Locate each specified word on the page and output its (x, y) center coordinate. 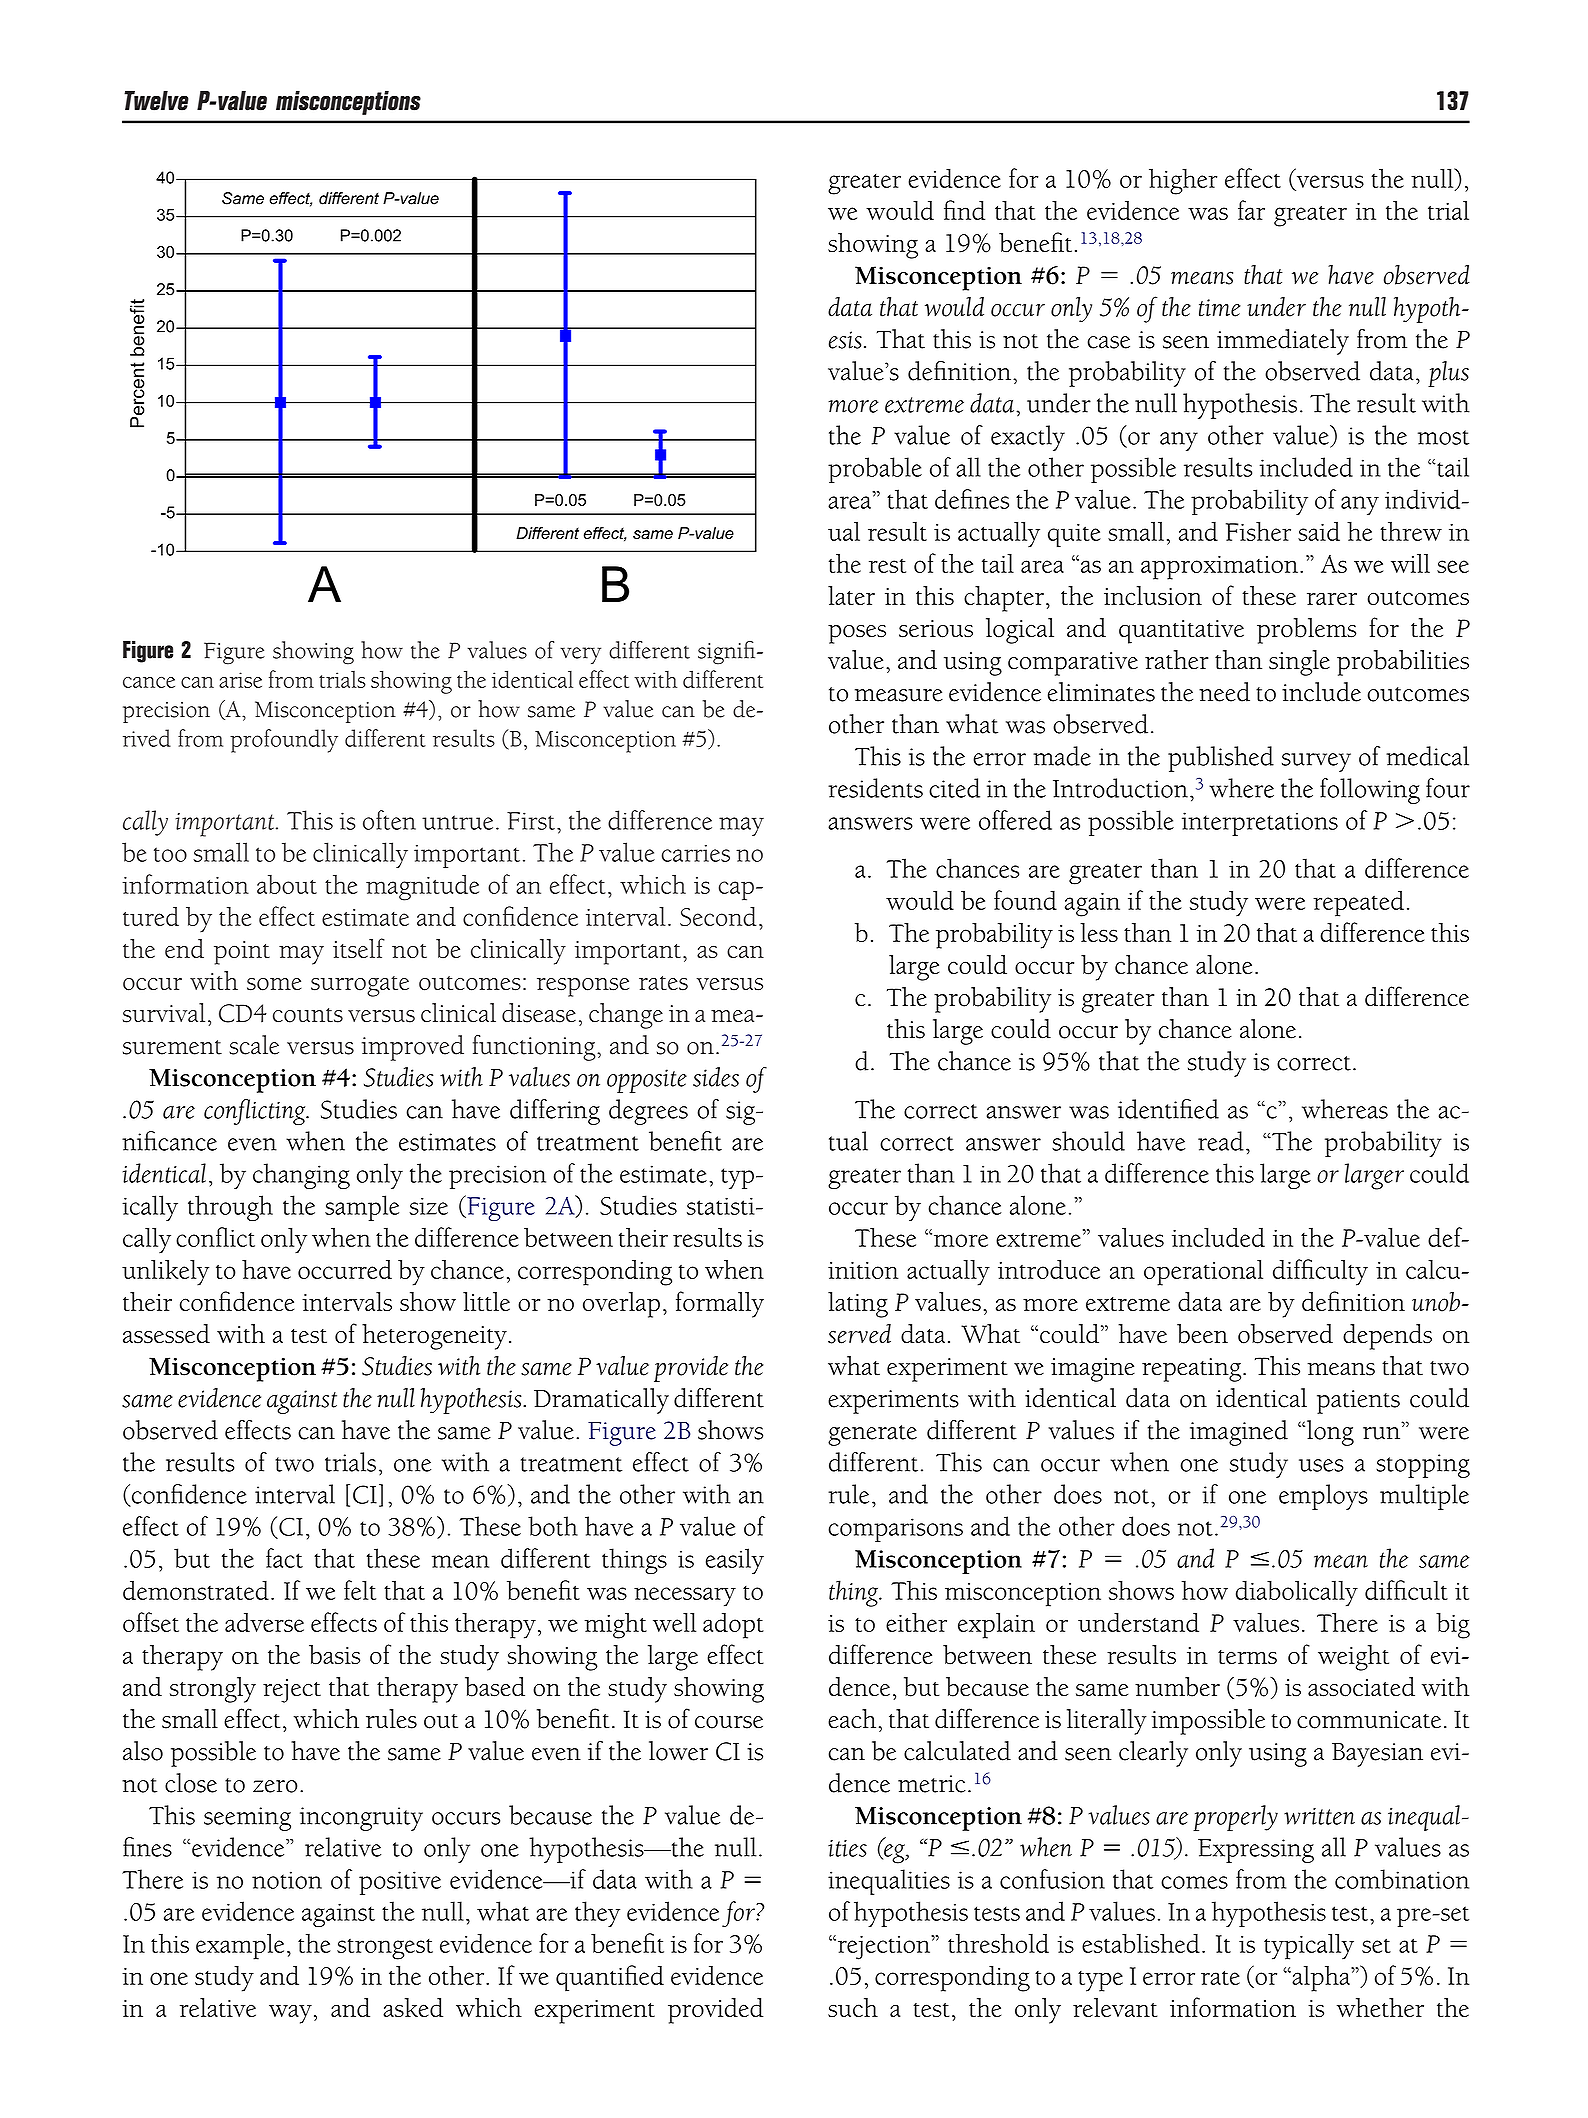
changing (301, 1176)
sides (716, 1077)
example (240, 1946)
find (964, 210)
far (1251, 210)
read (1221, 1141)
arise (240, 680)
